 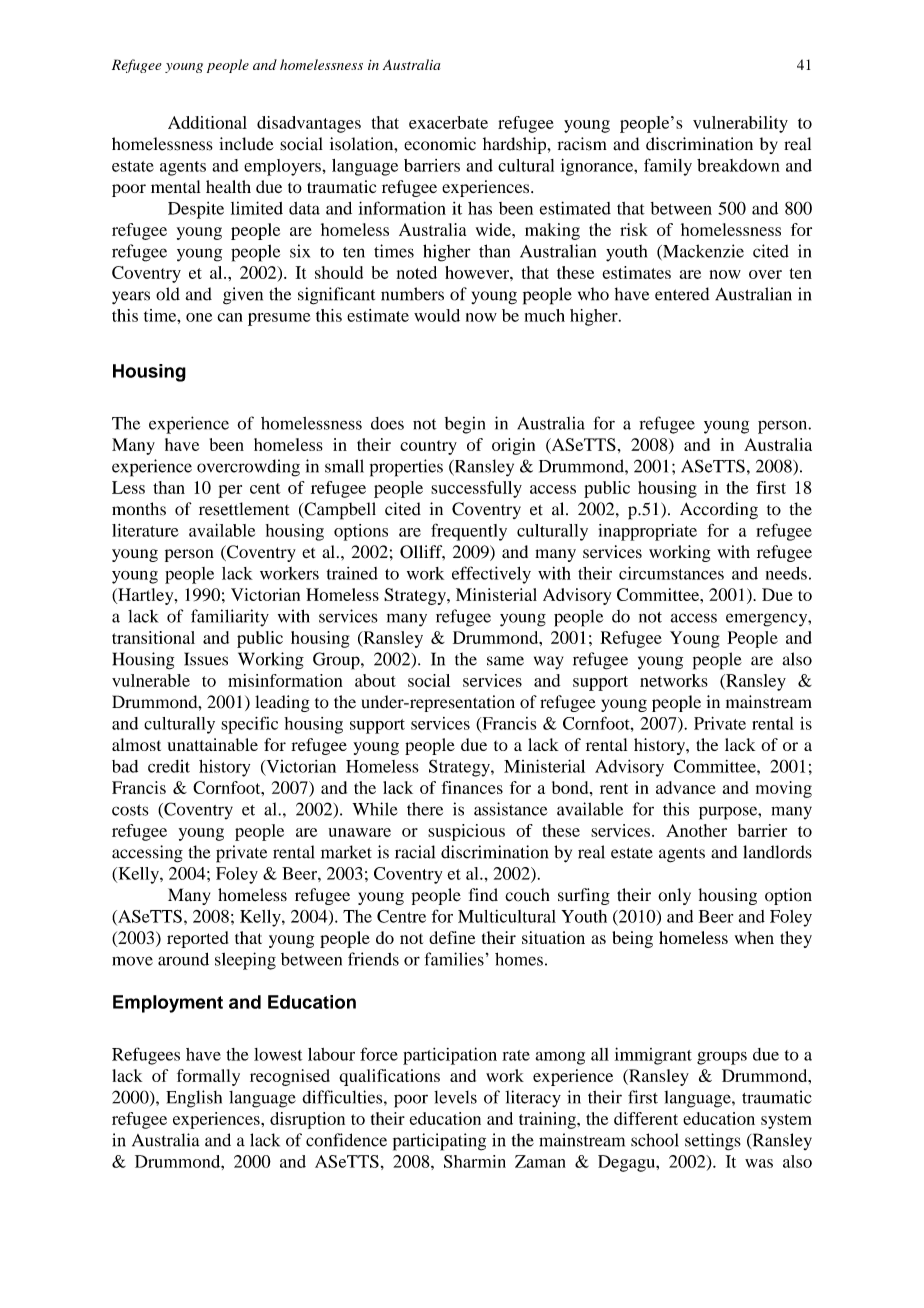 What do you see at coordinates (207, 122) in the screenshot?
I see `Additional` at bounding box center [207, 122].
